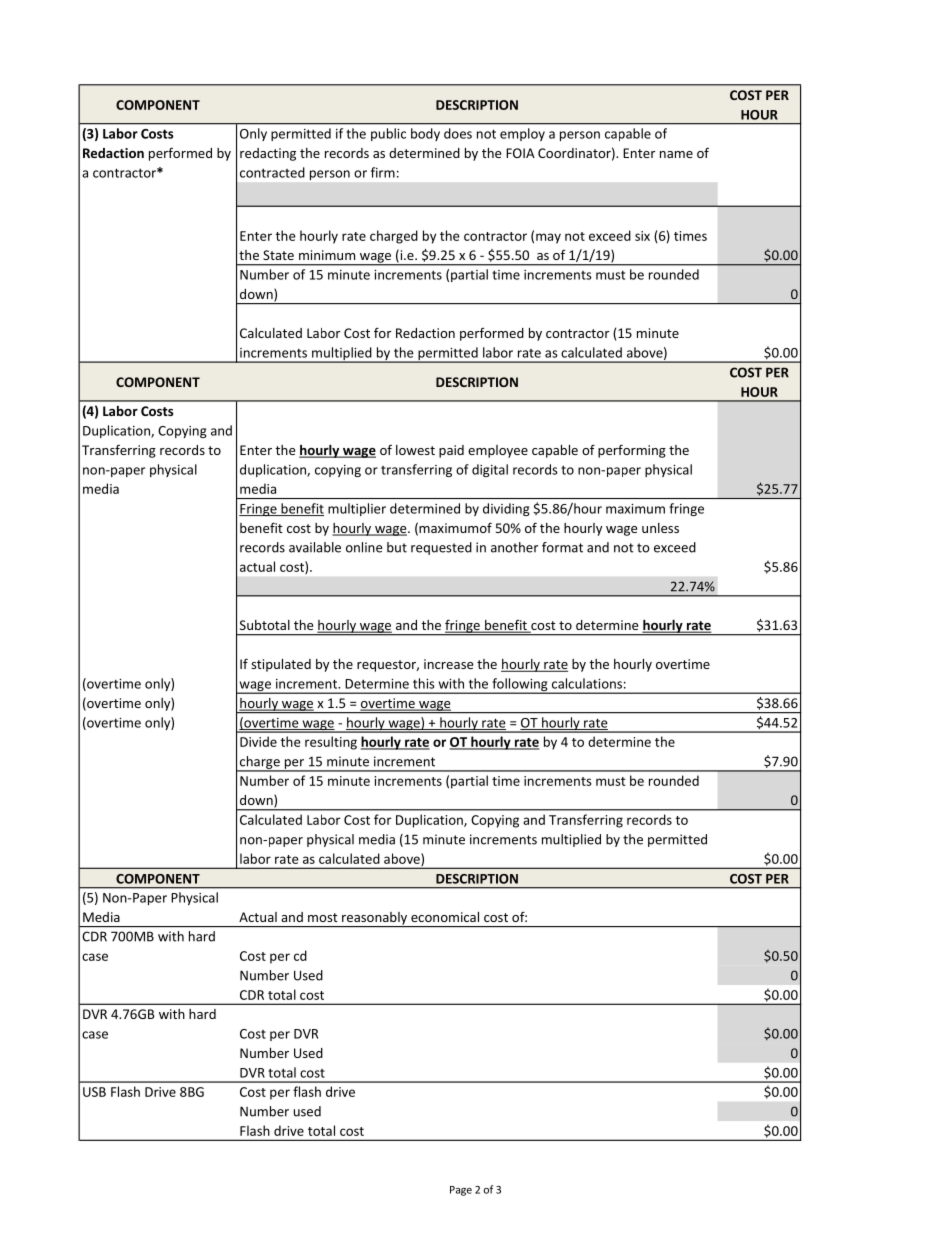 This screenshot has width=952, height=1233. Describe the element at coordinates (278, 255) in the screenshot. I see `State` at that location.
